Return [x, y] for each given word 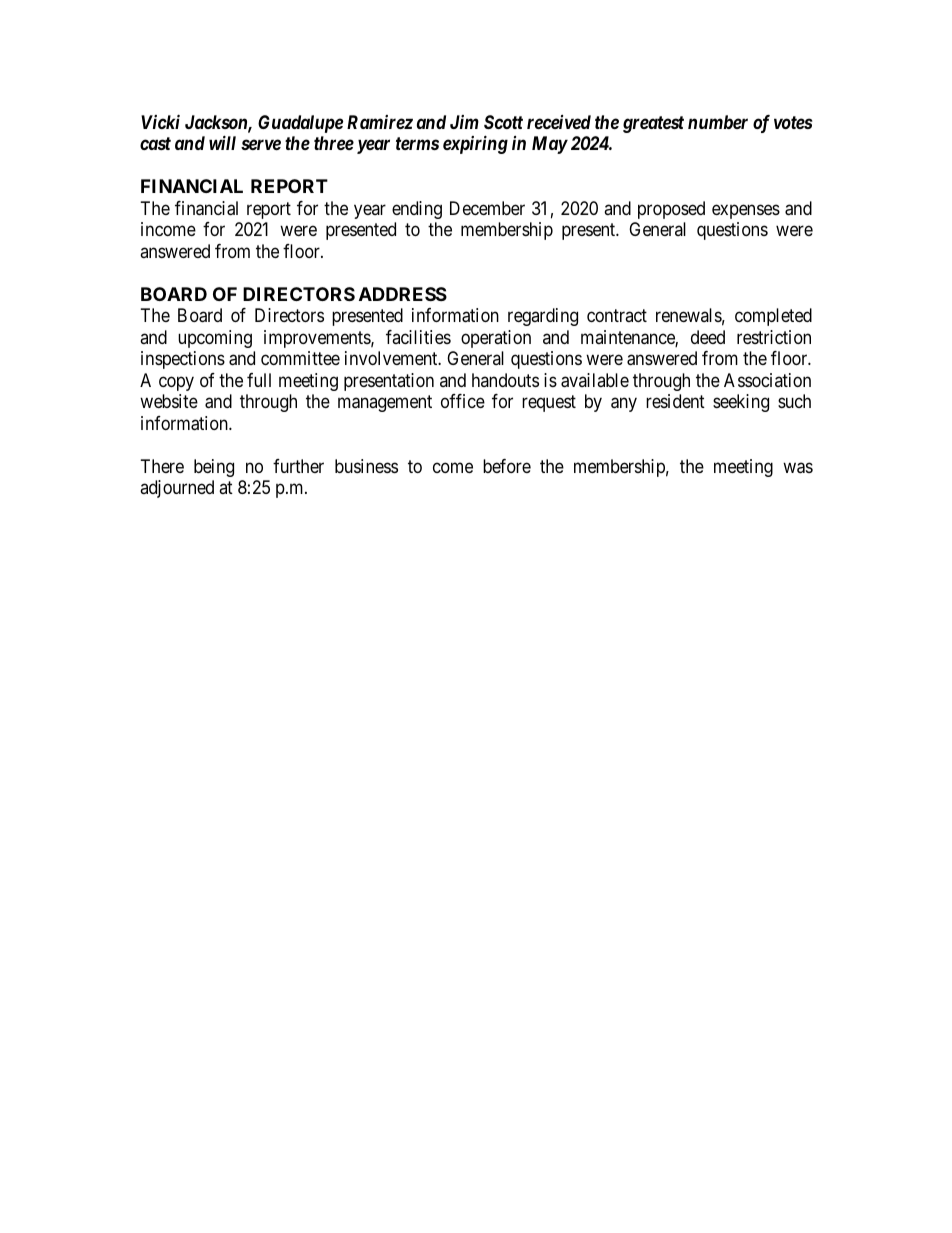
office [463, 401]
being [214, 468]
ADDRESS [403, 294]
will [222, 142]
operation [496, 339]
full [259, 380]
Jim [464, 122]
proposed [671, 210]
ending [417, 210]
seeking [741, 403]
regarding [543, 317]
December [487, 208]
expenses [746, 211]
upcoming [215, 339]
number [718, 122]
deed [708, 337]
